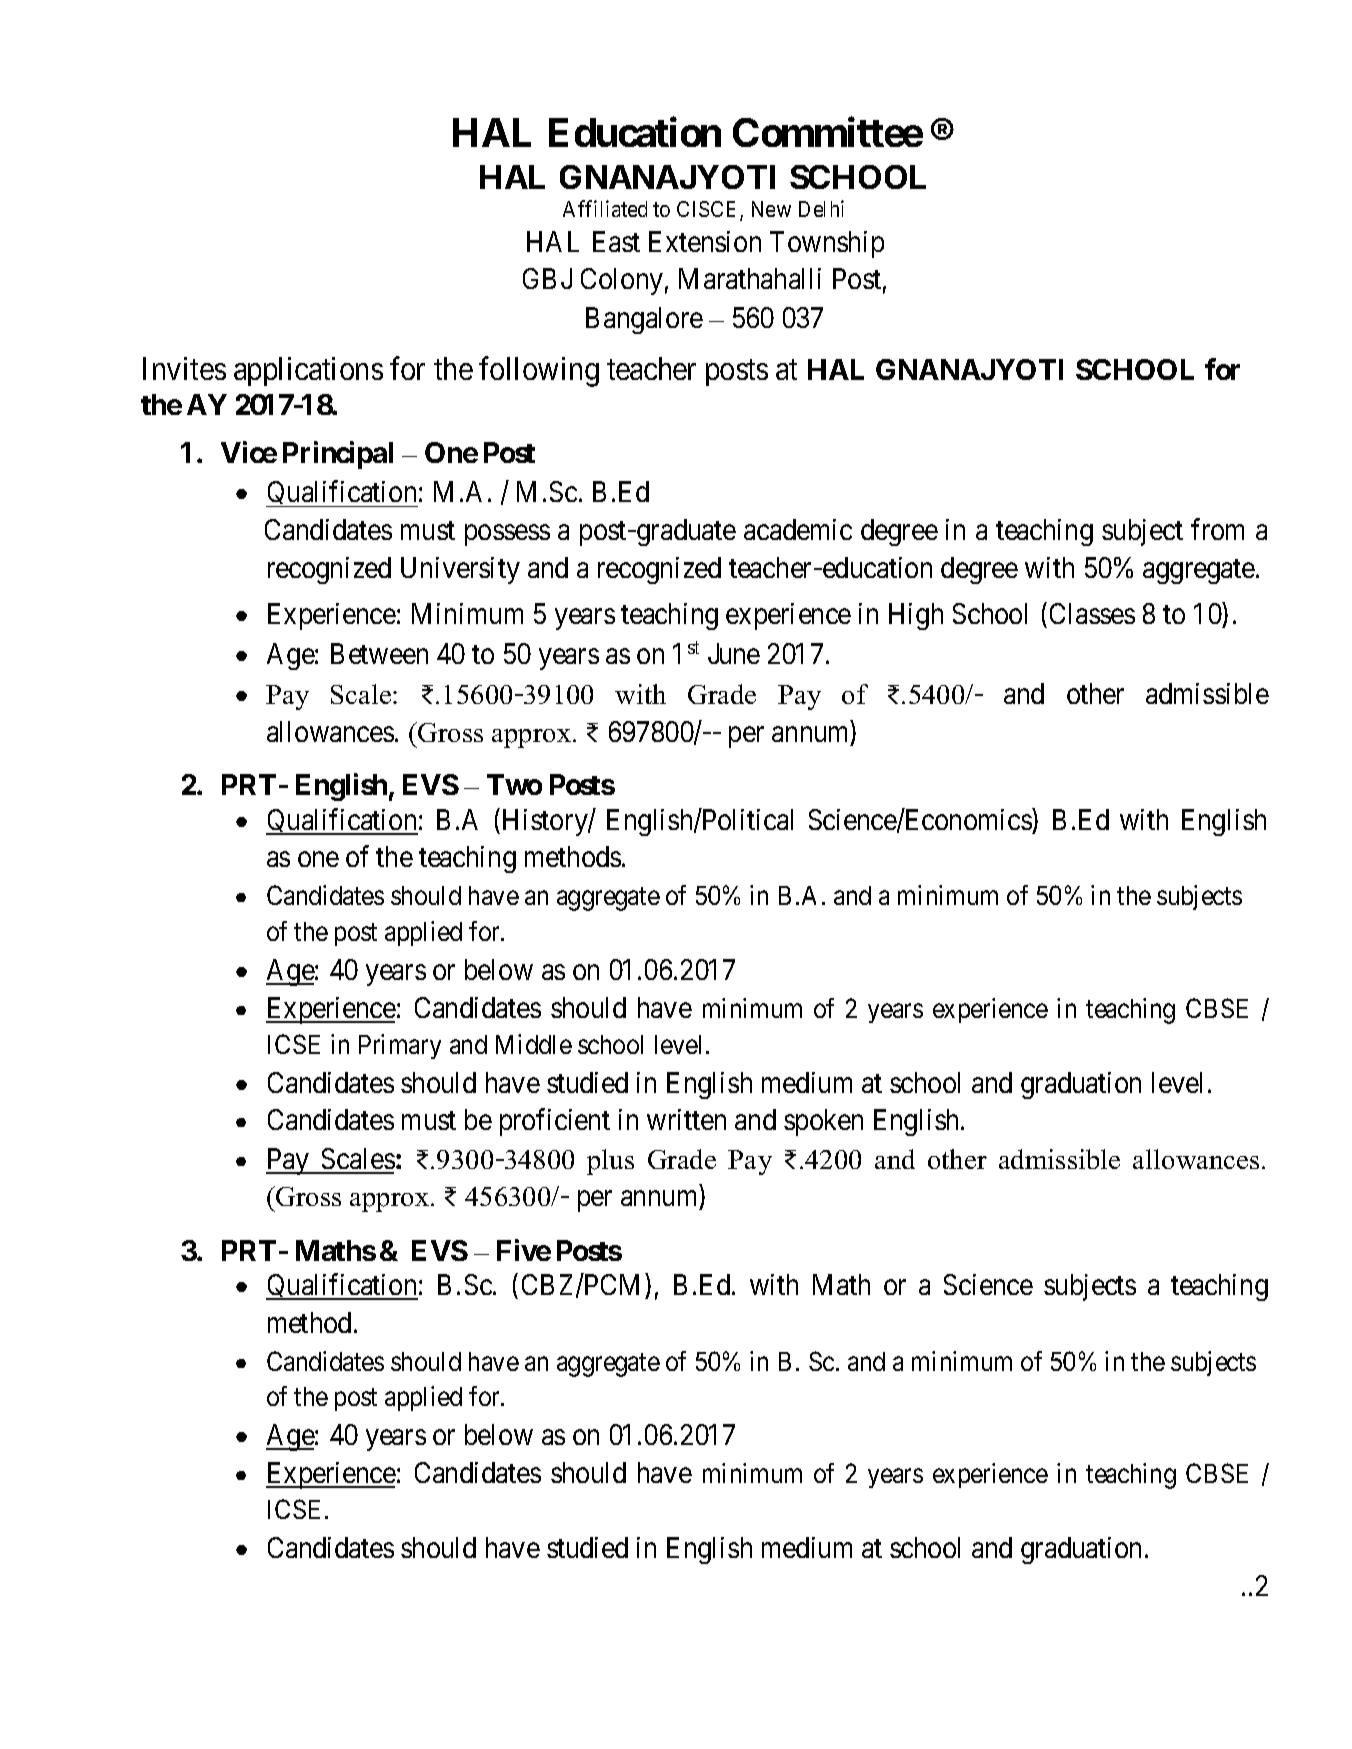  What do you see at coordinates (1092, 613) in the page?
I see `Classes` at bounding box center [1092, 613].
